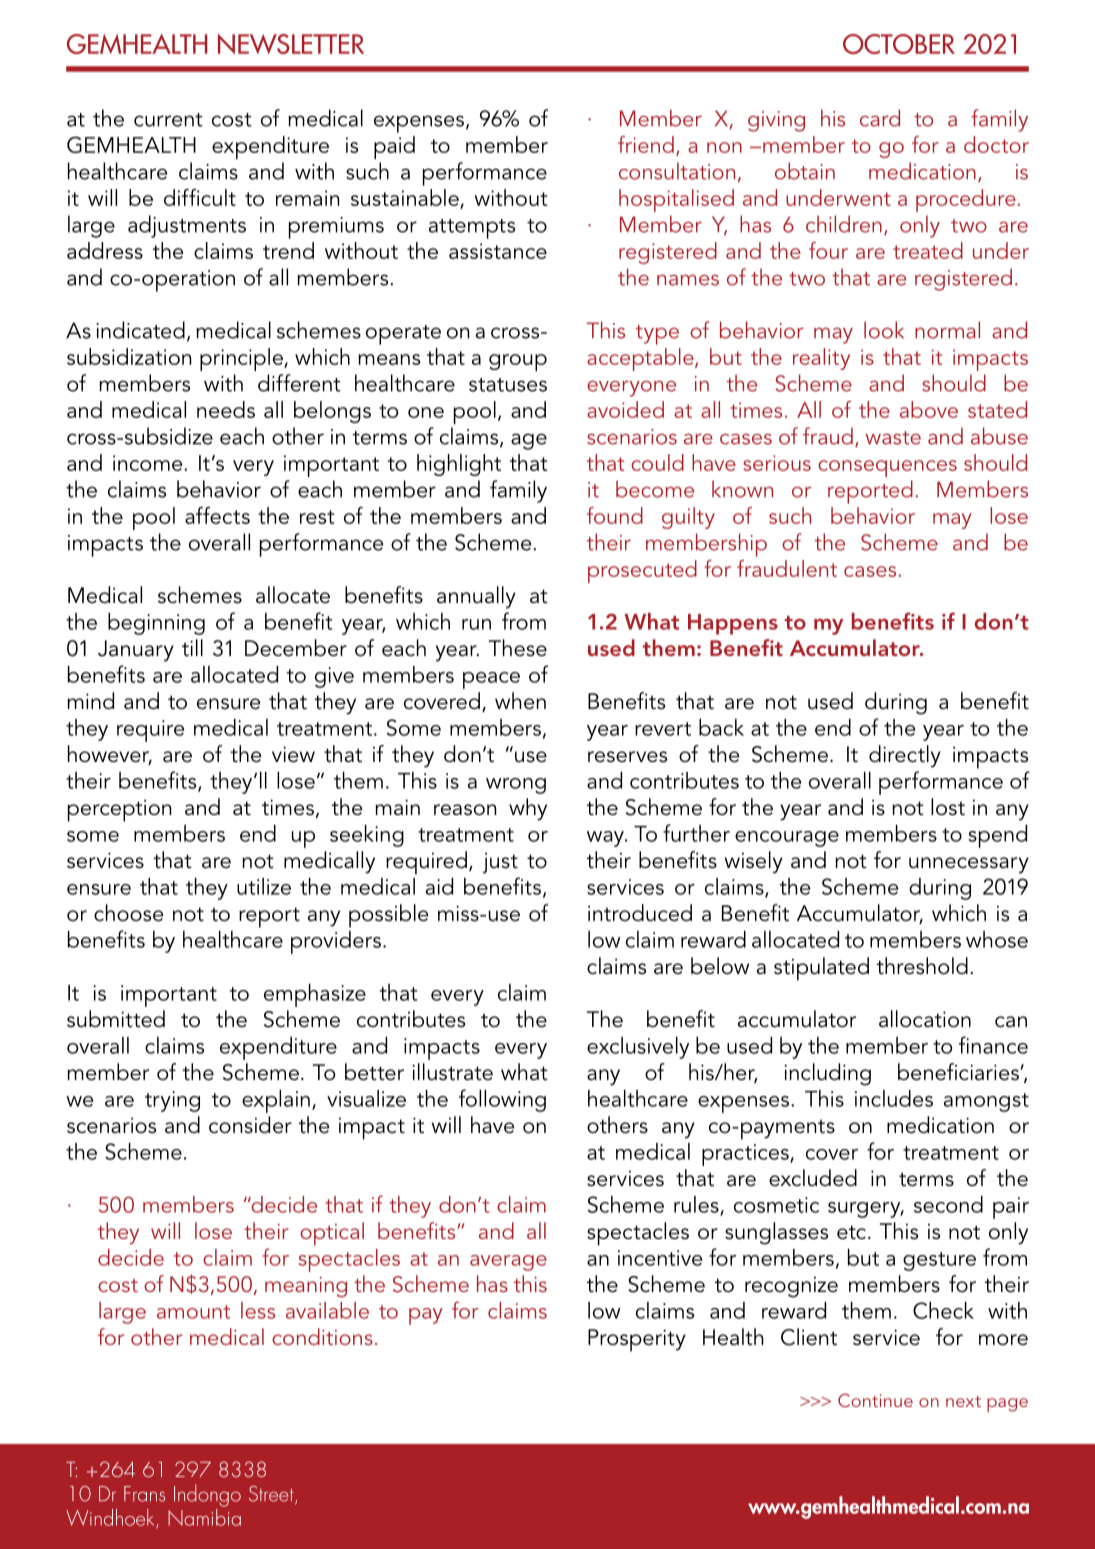  I want to click on wrong, so click(516, 786).
